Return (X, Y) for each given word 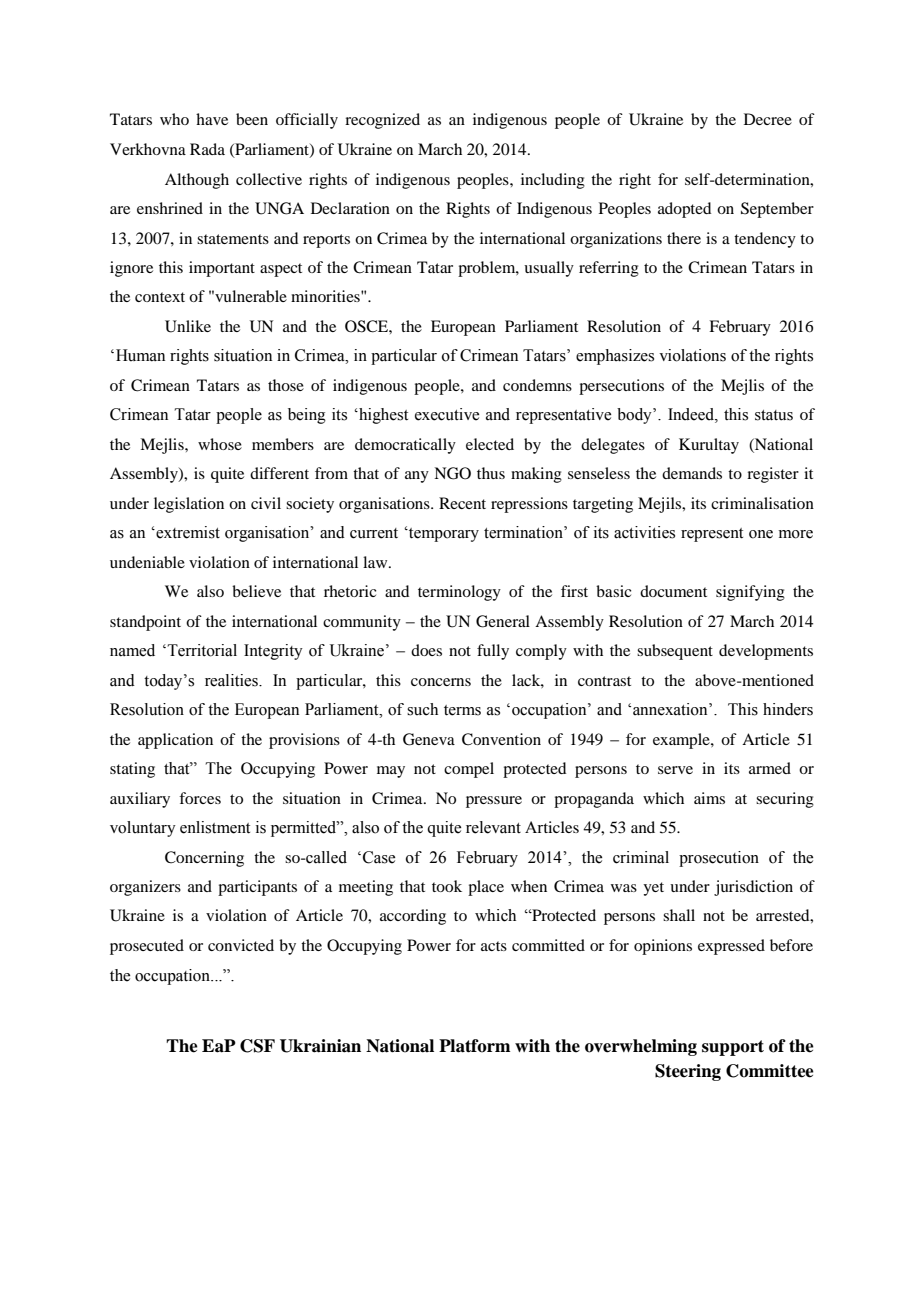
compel (469, 770)
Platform (474, 1046)
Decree (768, 119)
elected (490, 444)
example (682, 741)
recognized (382, 121)
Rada (207, 149)
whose (220, 444)
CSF (257, 1046)
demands (692, 473)
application (175, 741)
